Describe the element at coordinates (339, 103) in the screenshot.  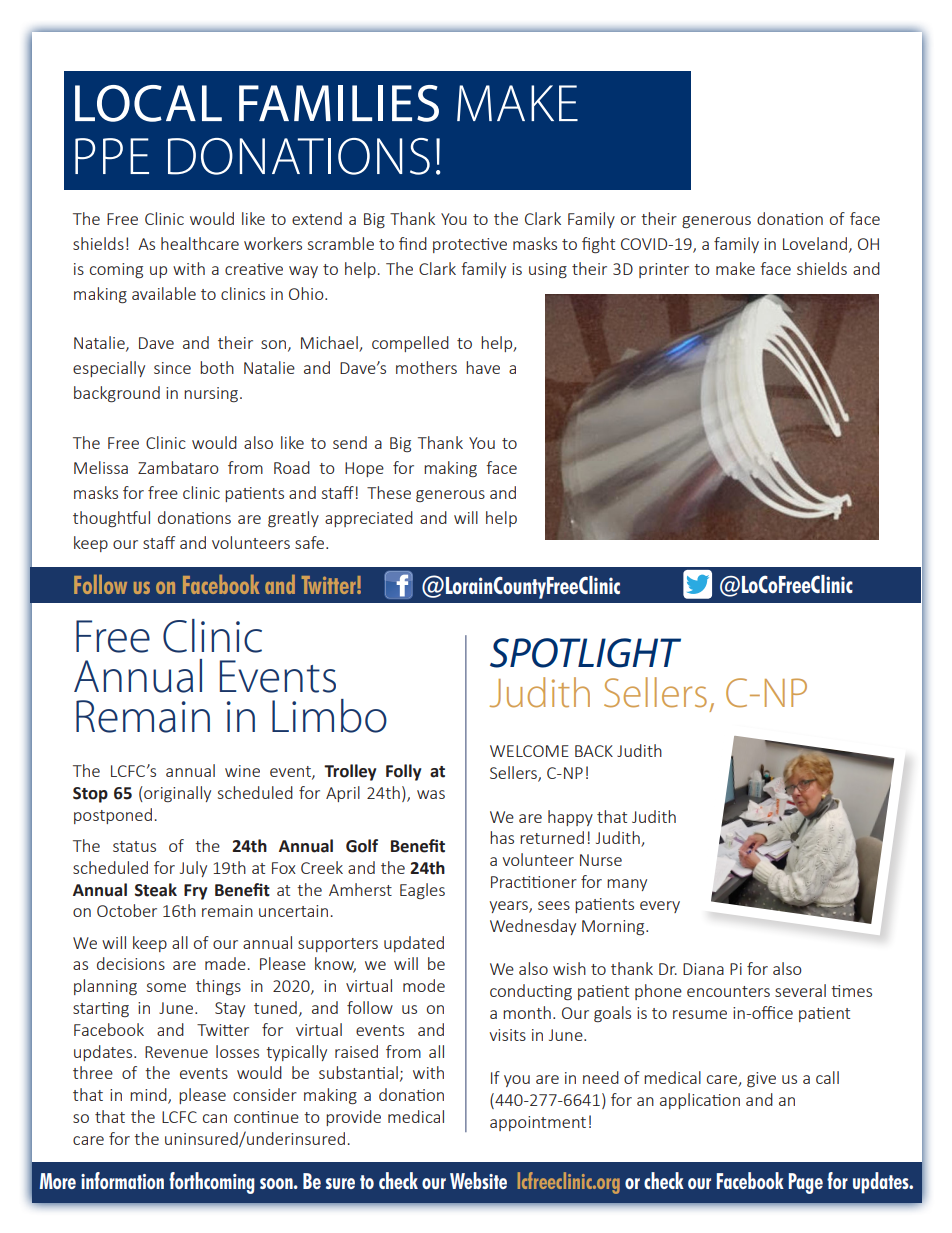
I see `FAMILIES` at that location.
